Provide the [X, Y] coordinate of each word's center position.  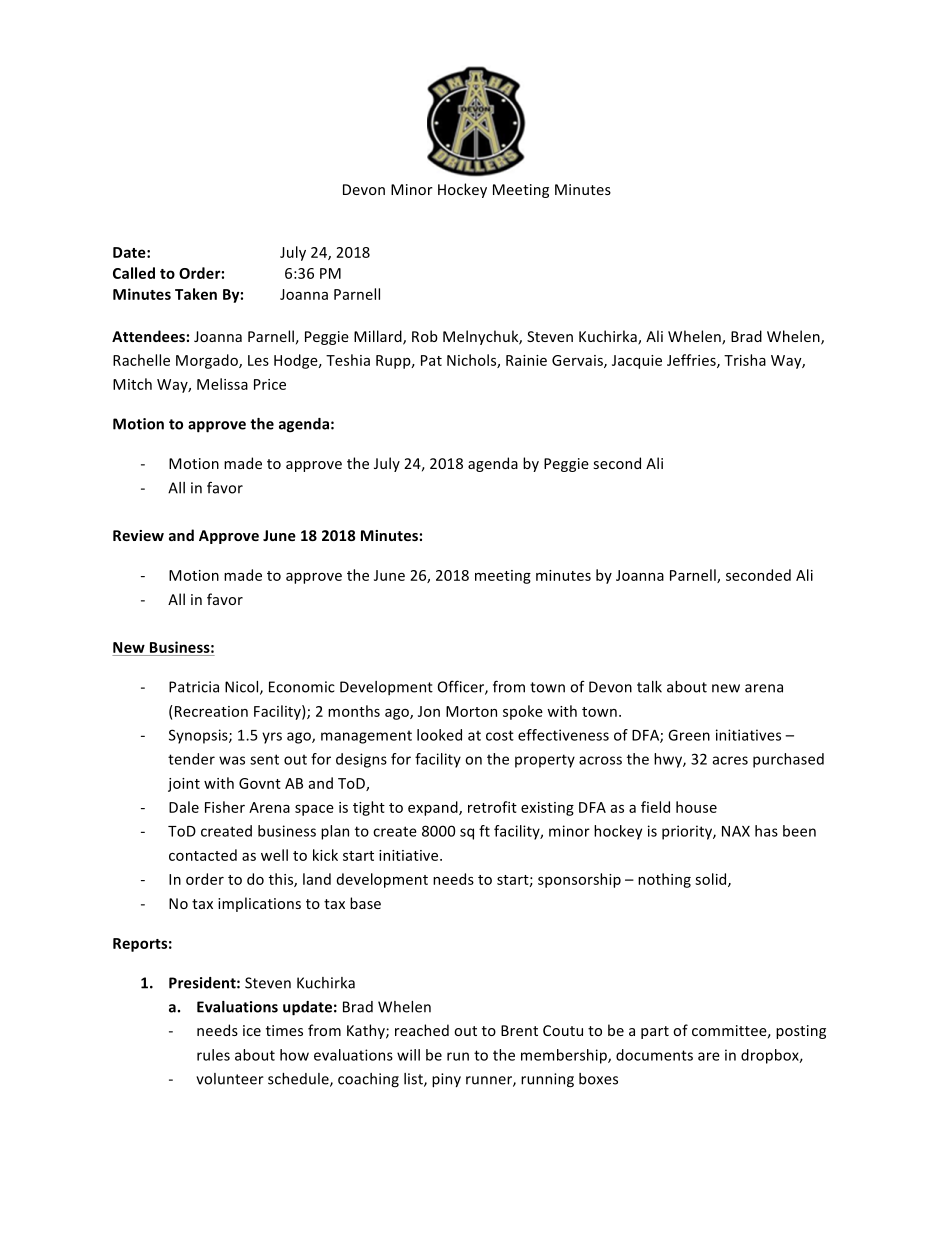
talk [649, 687]
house [696, 807]
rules [213, 1055]
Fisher [225, 807]
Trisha [745, 360]
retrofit [492, 807]
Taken [196, 294]
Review [138, 535]
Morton [471, 711]
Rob [425, 336]
